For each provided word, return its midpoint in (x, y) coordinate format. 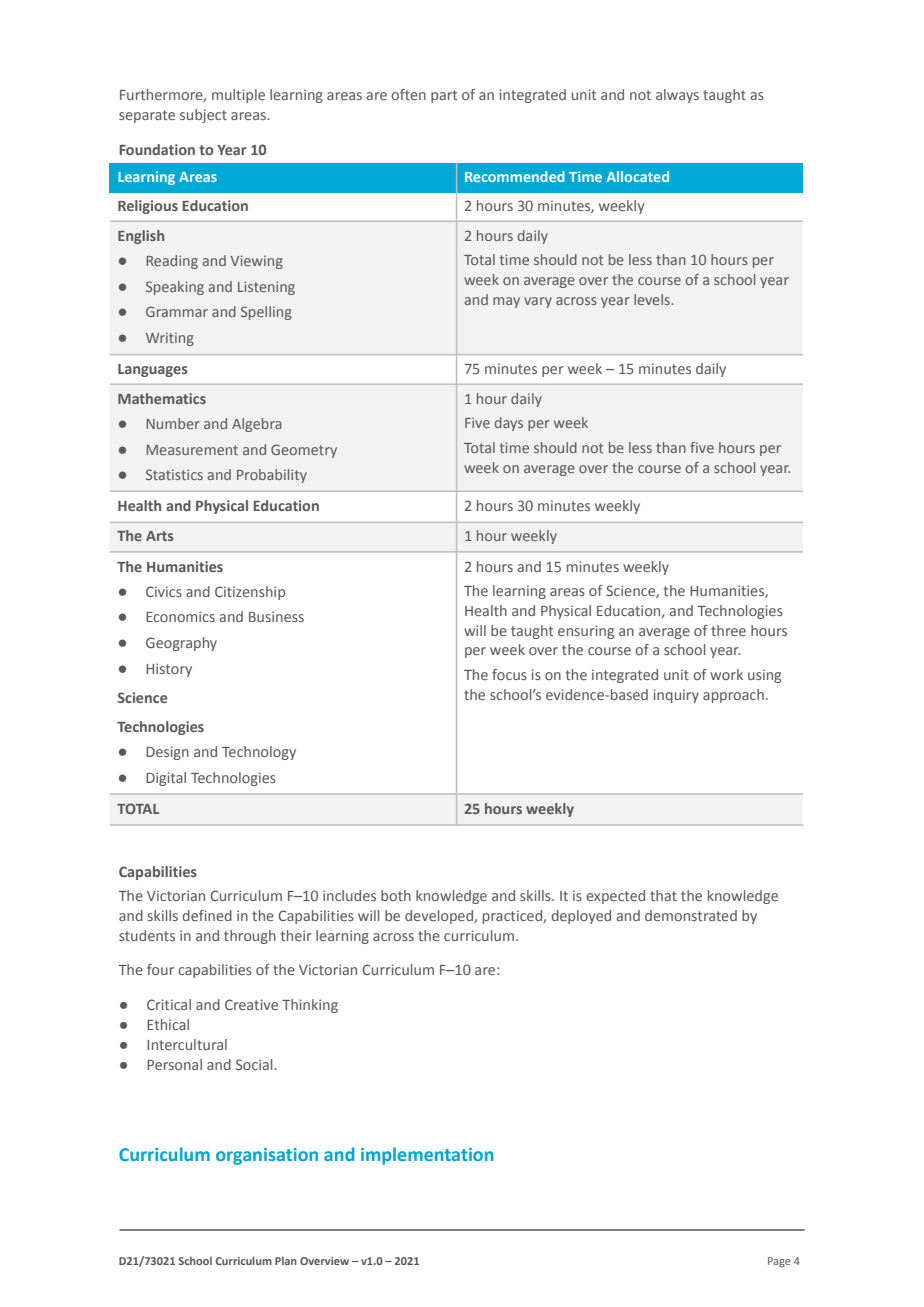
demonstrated (691, 915)
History (169, 670)
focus (509, 674)
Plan (286, 1261)
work (726, 674)
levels (653, 299)
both (396, 895)
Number (173, 423)
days (509, 424)
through (250, 937)
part (444, 96)
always (677, 96)
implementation (427, 1156)
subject (203, 116)
